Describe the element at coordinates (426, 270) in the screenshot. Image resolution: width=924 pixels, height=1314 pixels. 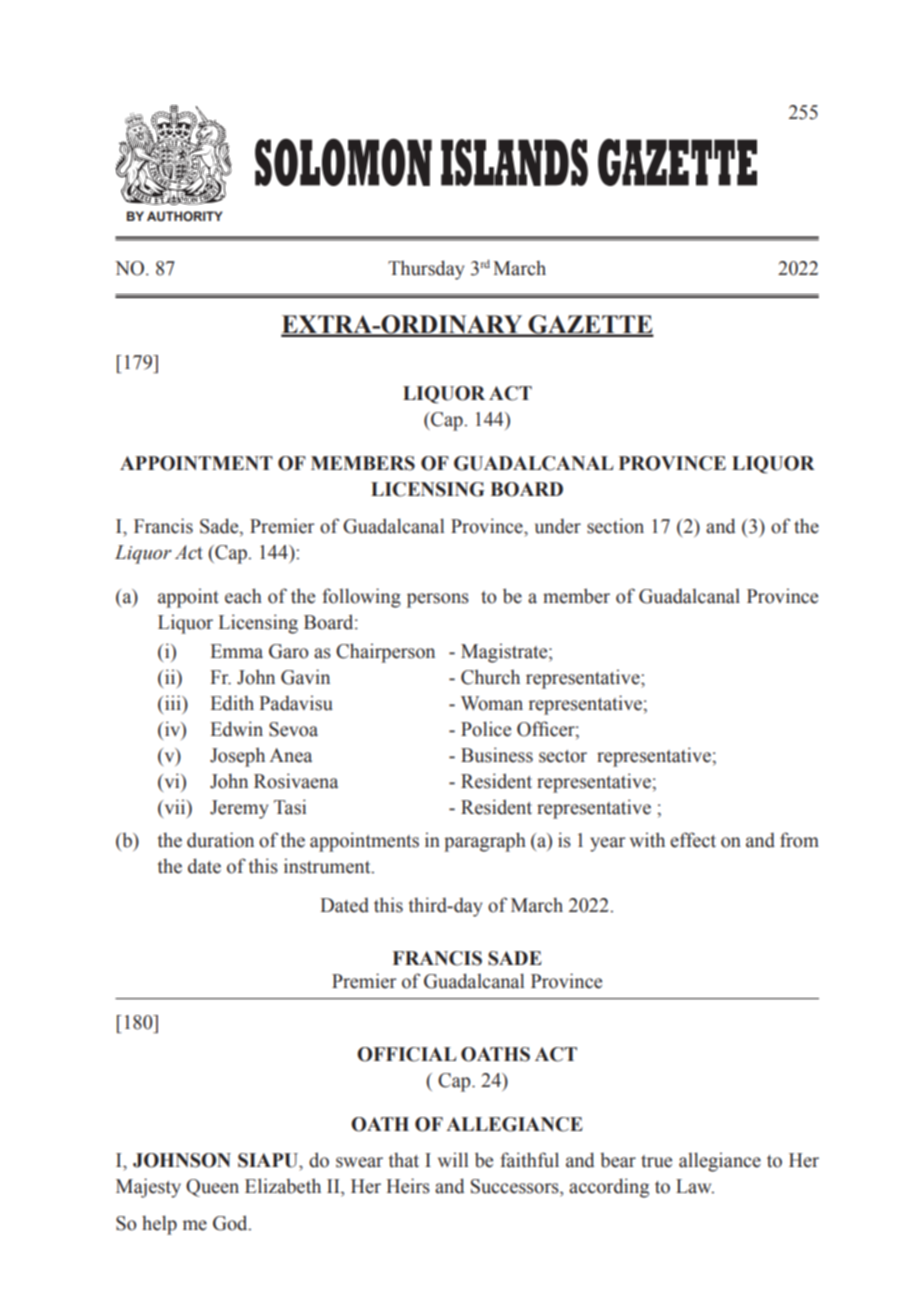
I see `Thursday` at that location.
